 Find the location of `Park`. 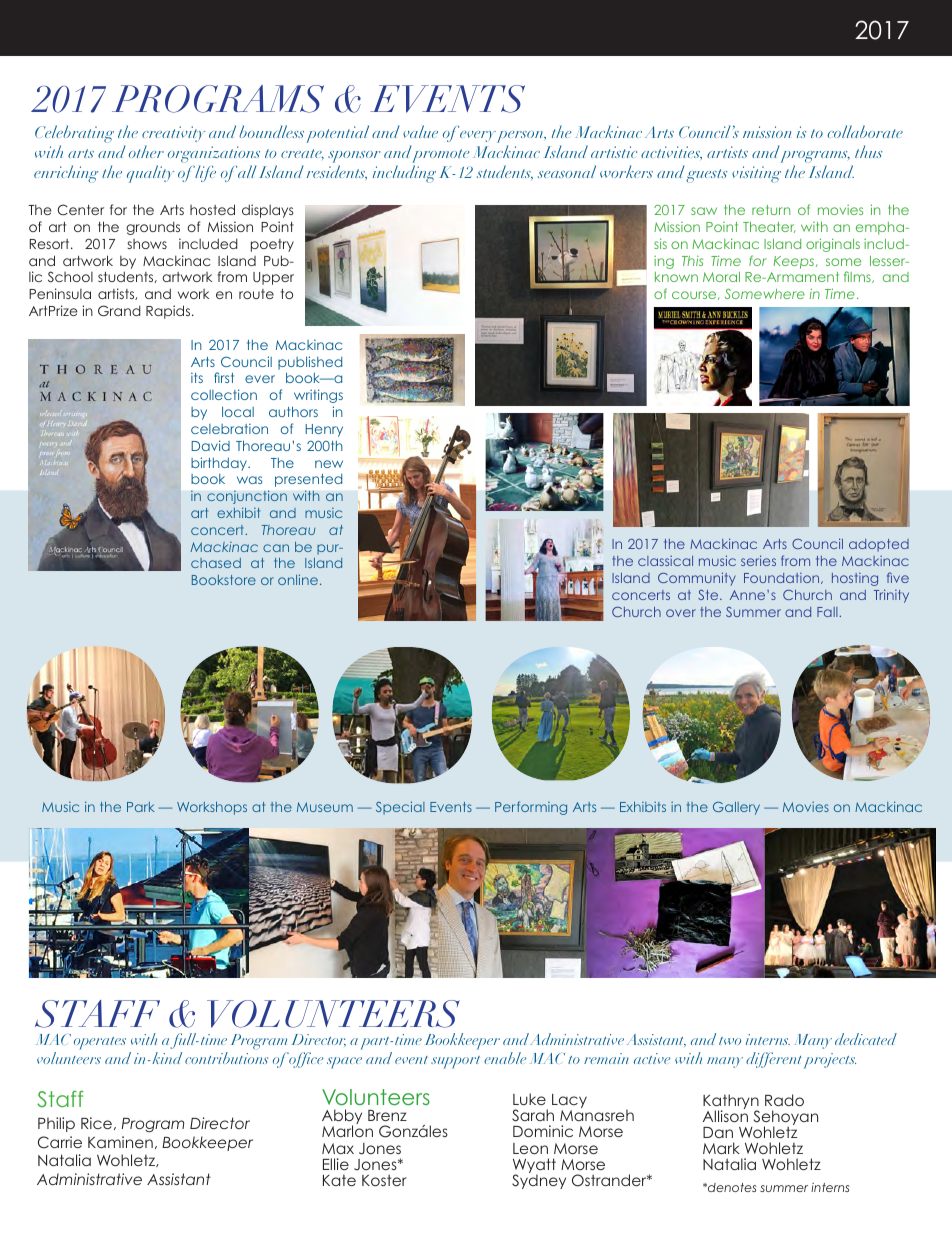

Park is located at coordinates (141, 807).
